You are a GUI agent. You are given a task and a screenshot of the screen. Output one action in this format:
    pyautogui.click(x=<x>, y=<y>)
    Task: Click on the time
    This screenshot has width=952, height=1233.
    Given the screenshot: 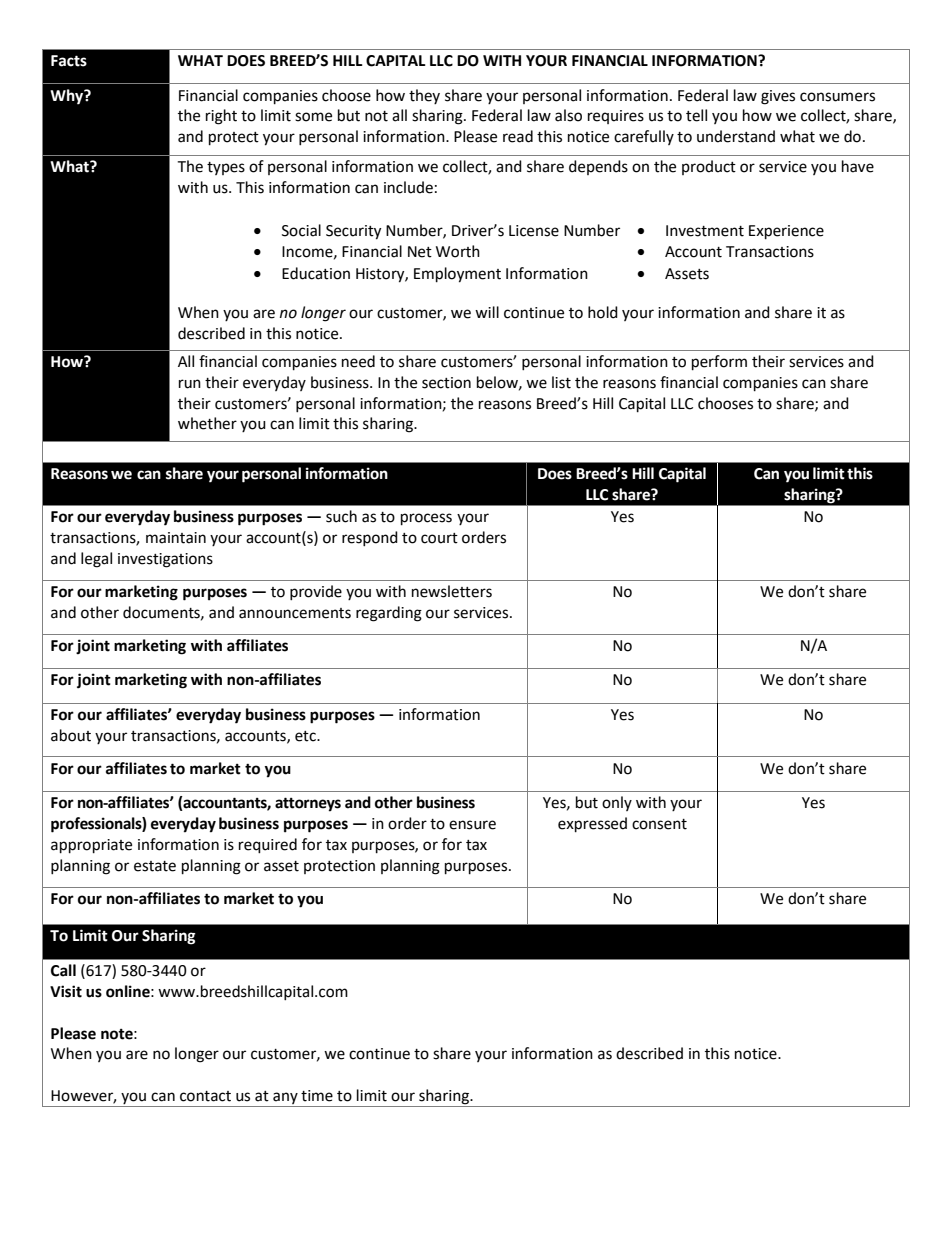 What is the action you would take?
    pyautogui.click(x=317, y=1096)
